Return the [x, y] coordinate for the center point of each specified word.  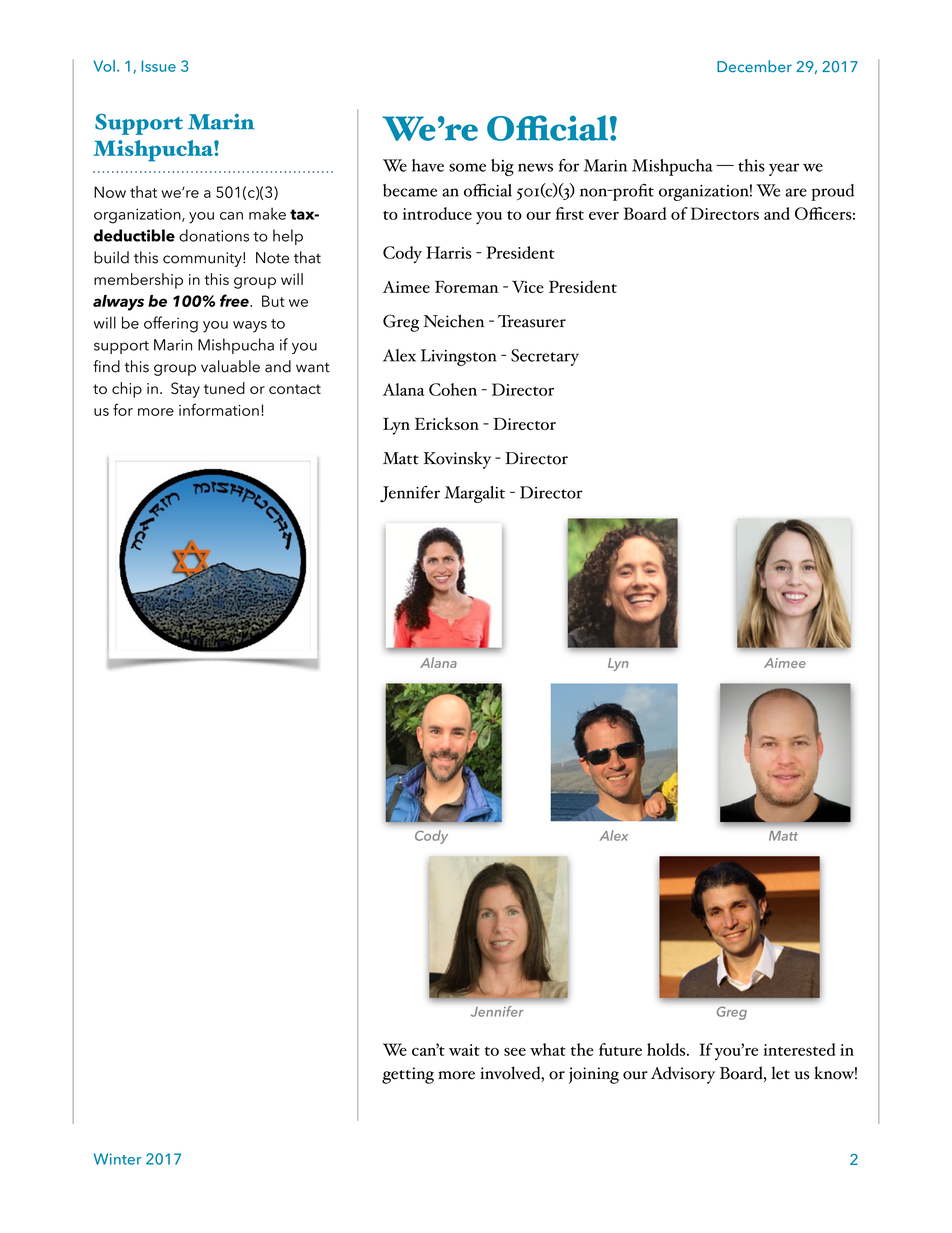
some [467, 167]
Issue [159, 66]
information [219, 409]
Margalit [474, 494]
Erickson [447, 423]
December [754, 66]
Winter [117, 1159]
